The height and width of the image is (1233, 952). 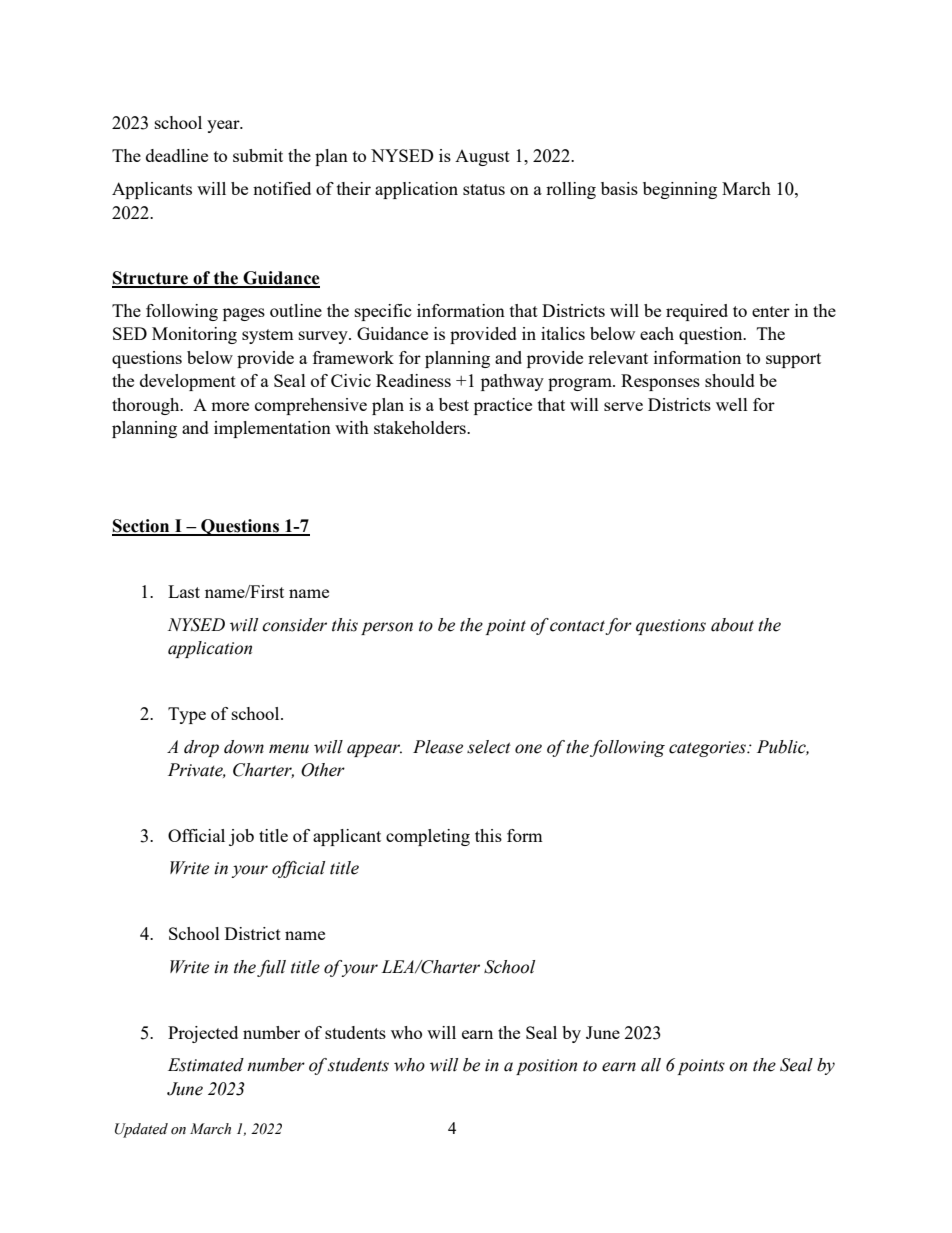 I want to click on Last, so click(x=184, y=591).
